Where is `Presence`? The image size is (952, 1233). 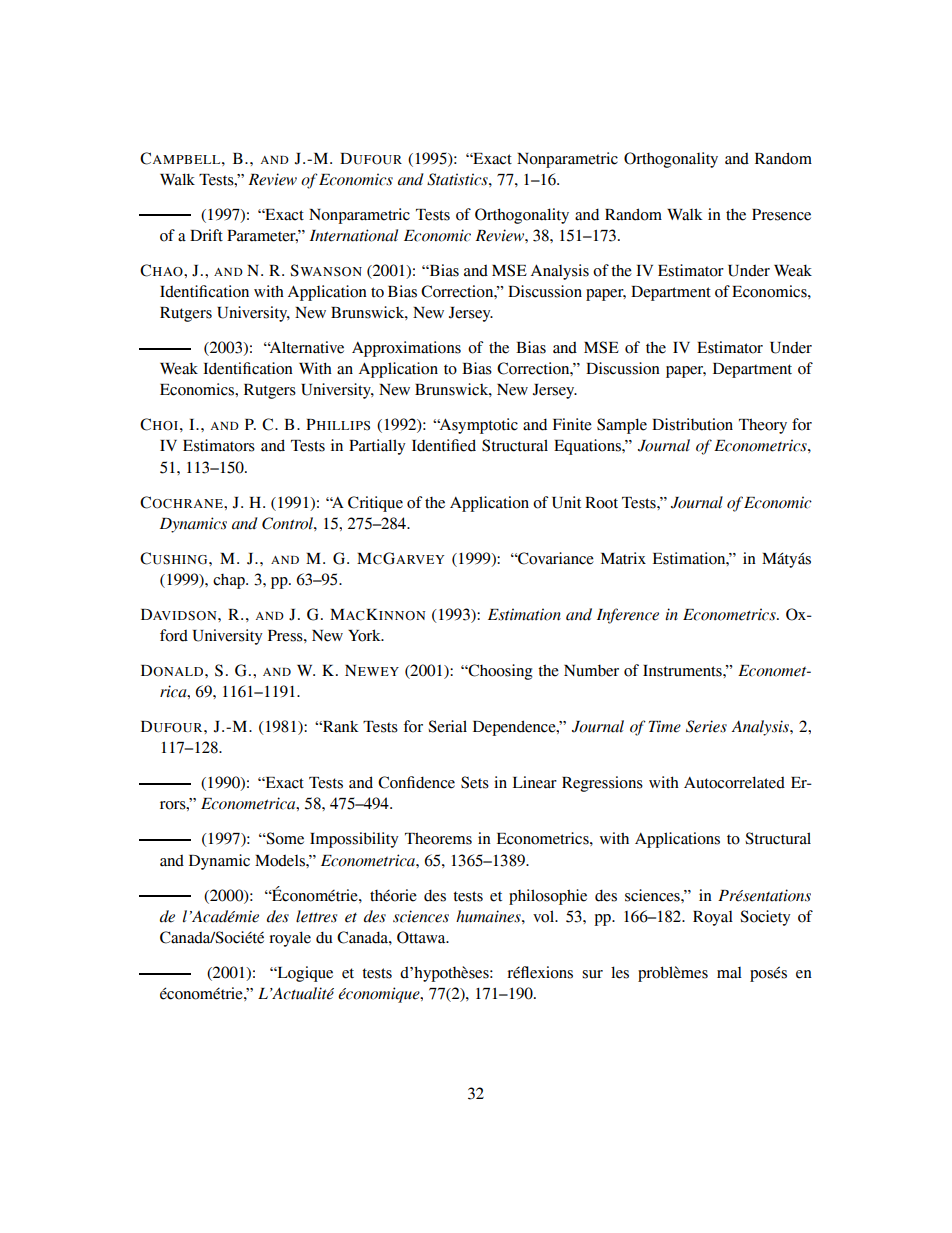
Presence is located at coordinates (781, 215).
